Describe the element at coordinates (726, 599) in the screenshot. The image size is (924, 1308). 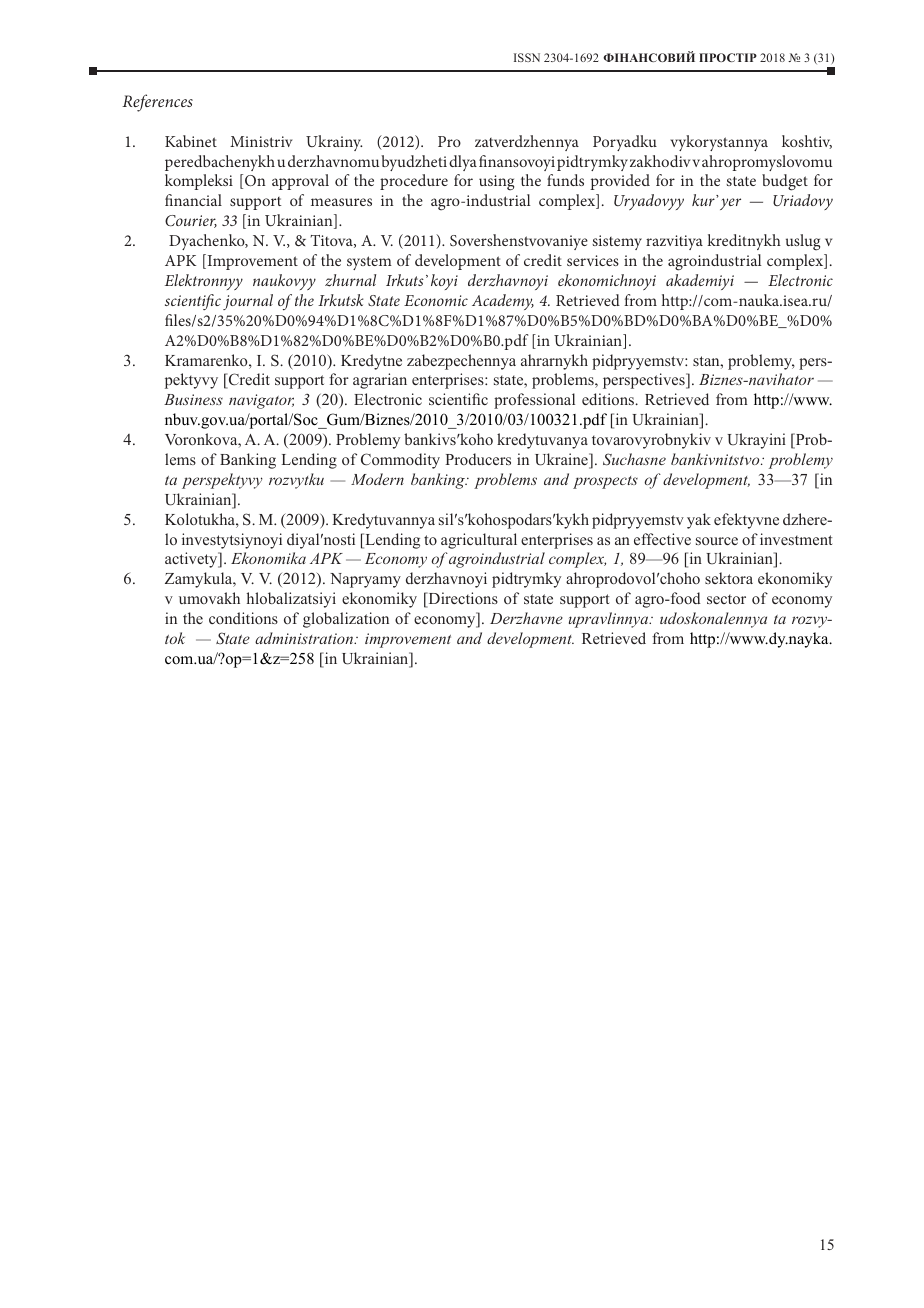
I see `sector` at that location.
